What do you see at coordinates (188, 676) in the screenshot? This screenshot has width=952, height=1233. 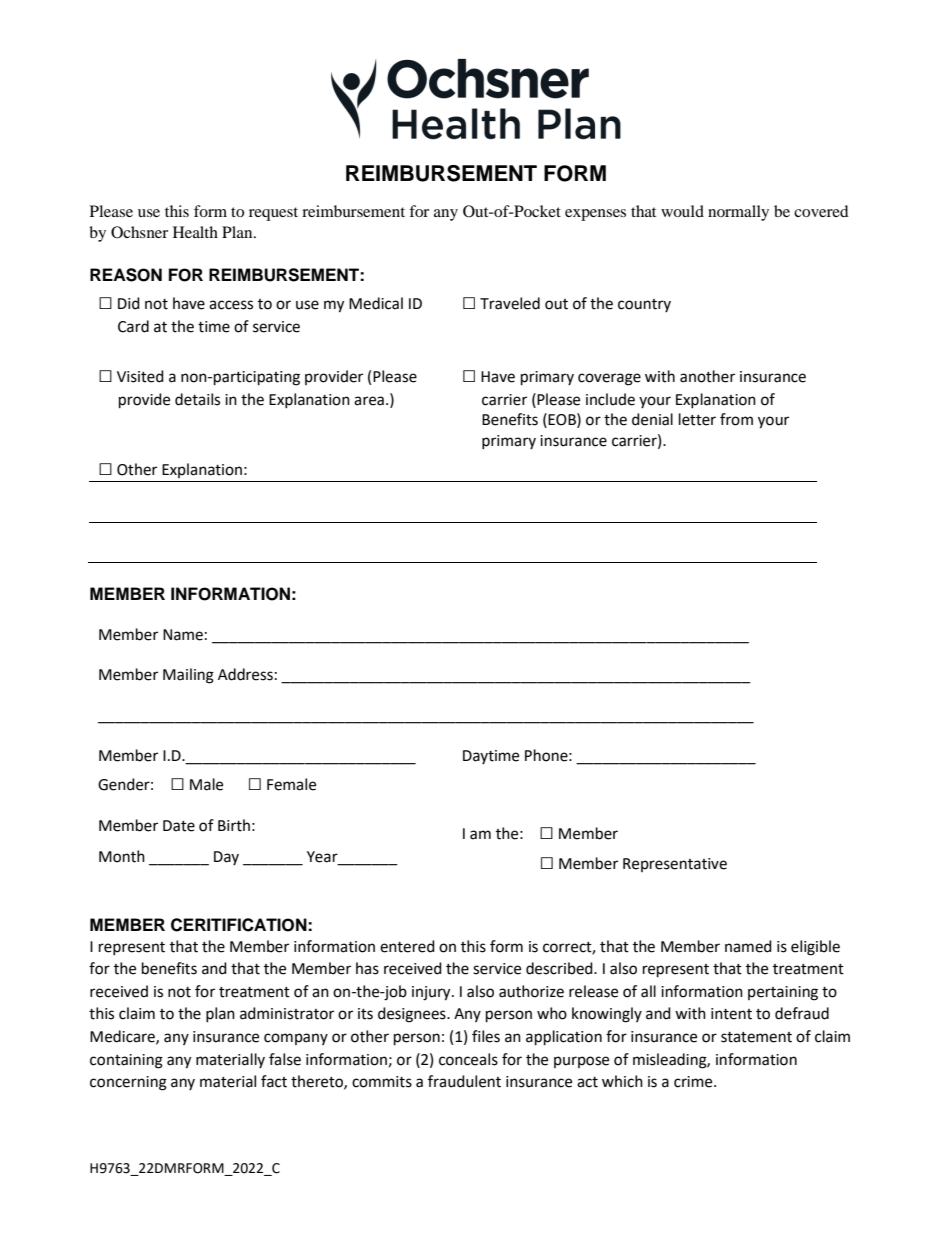 I see `Mailing` at bounding box center [188, 676].
